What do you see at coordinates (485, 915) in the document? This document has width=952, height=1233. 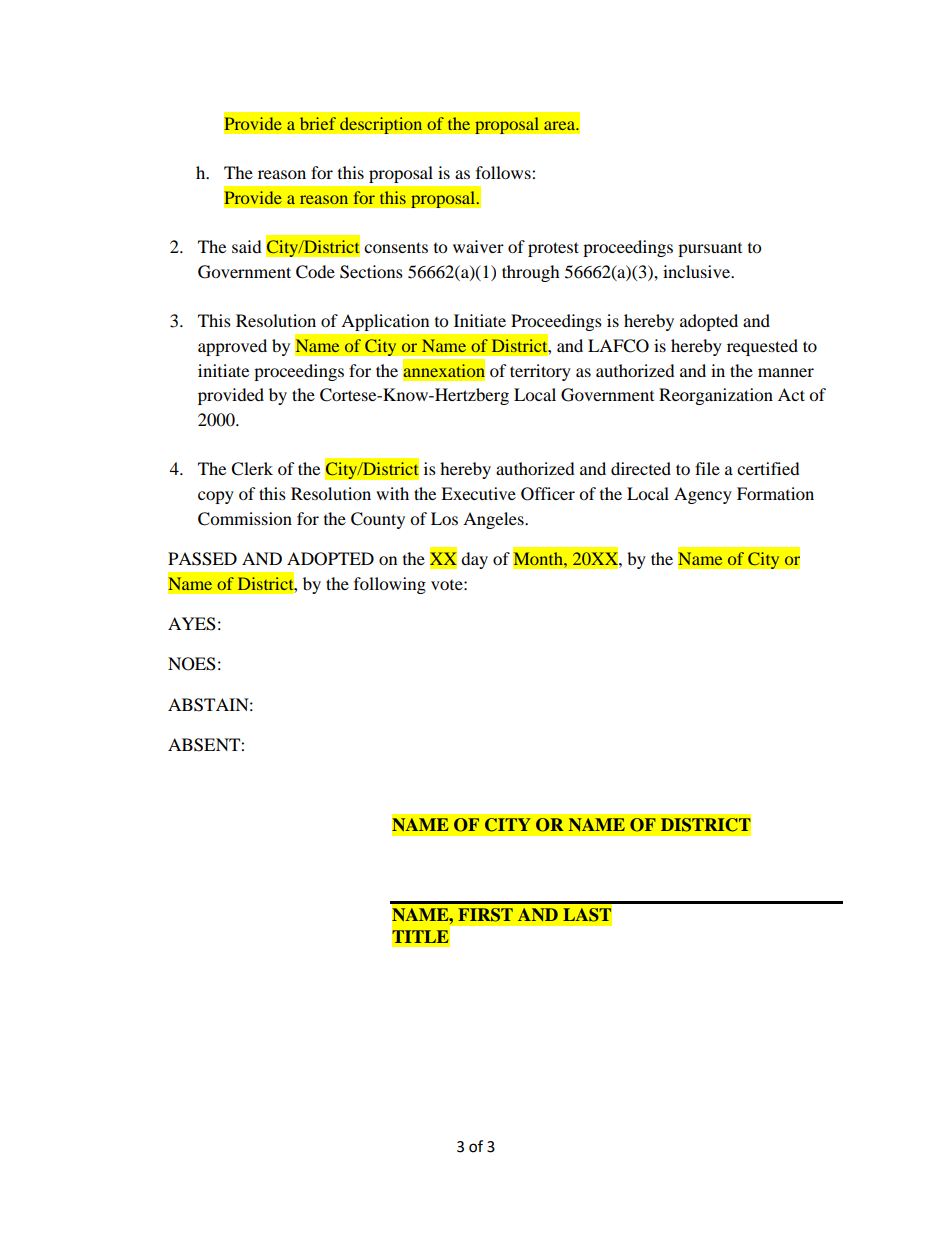 I see `FIRST` at bounding box center [485, 915].
